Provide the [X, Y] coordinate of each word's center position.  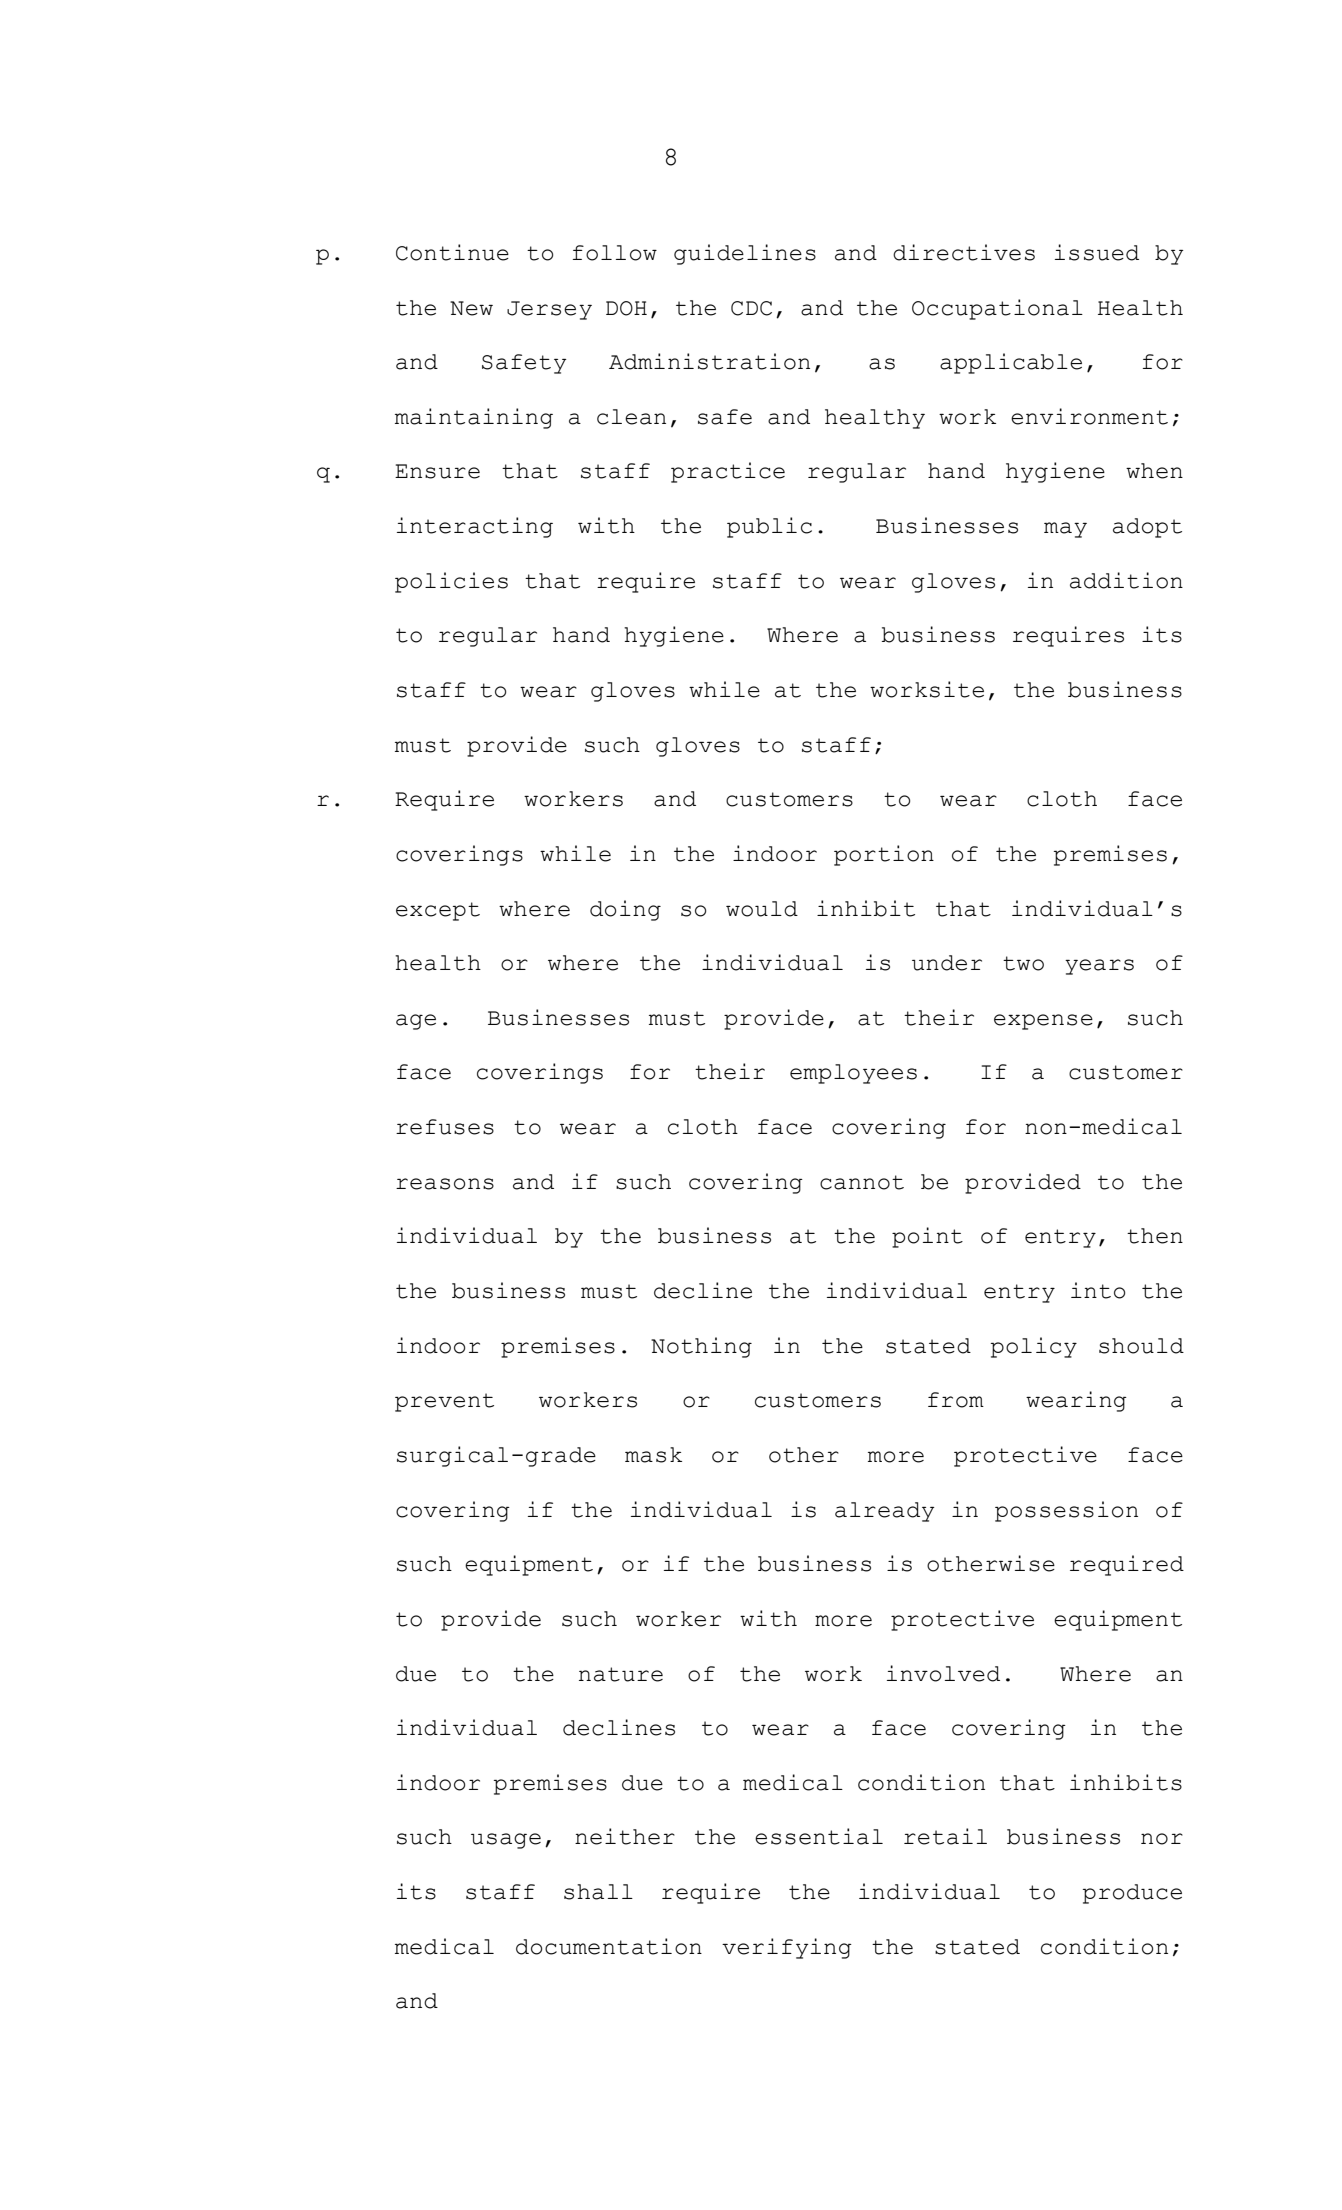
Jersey [549, 310]
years [1099, 967]
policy [1034, 1347]
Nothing [701, 1347]
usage [506, 1841]
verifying [787, 1948]
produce [1132, 1894]
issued [1097, 252]
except [438, 911]
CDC [751, 308]
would [762, 909]
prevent [444, 1402]
